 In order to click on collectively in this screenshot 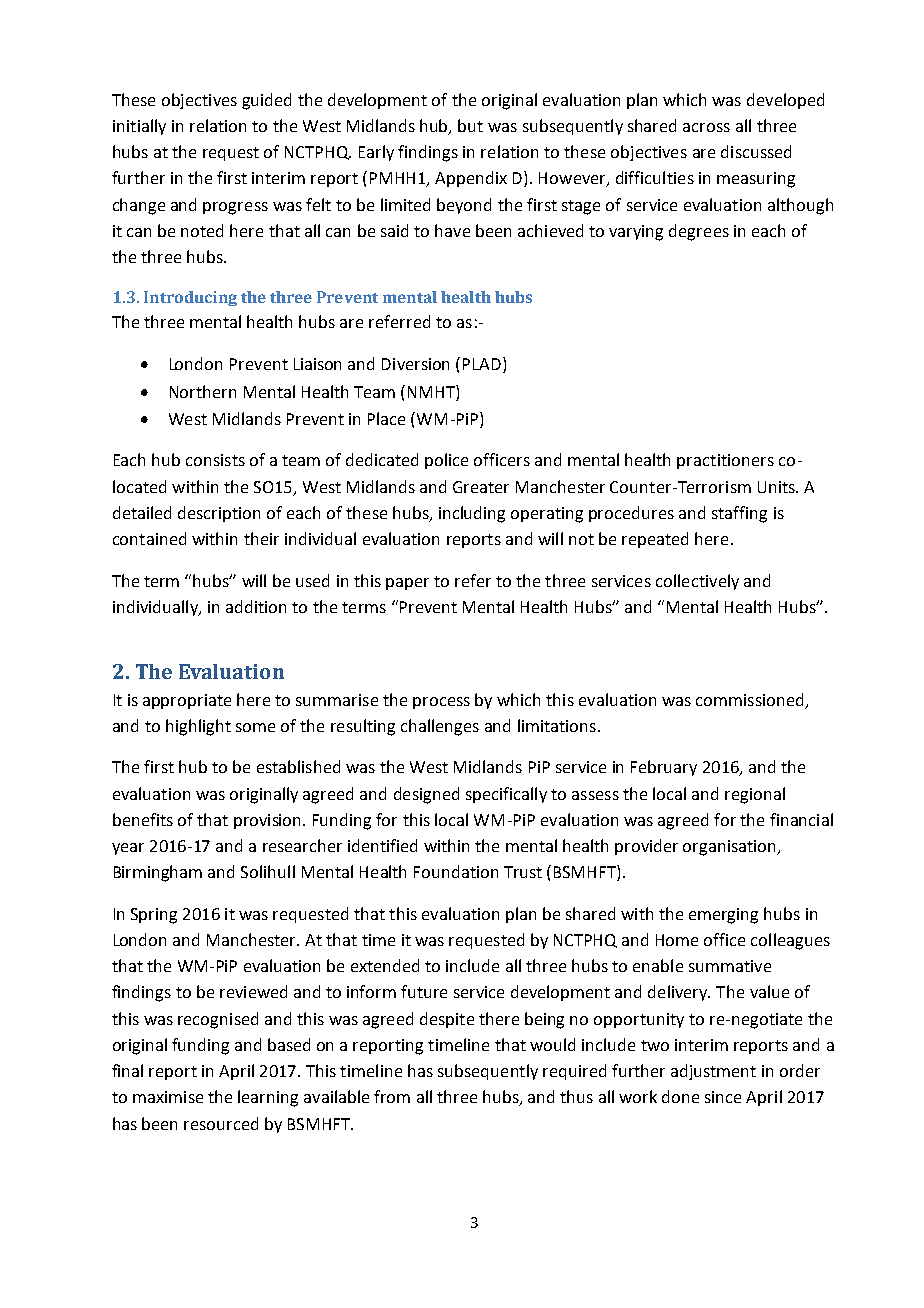, I will do `click(697, 582)`.
